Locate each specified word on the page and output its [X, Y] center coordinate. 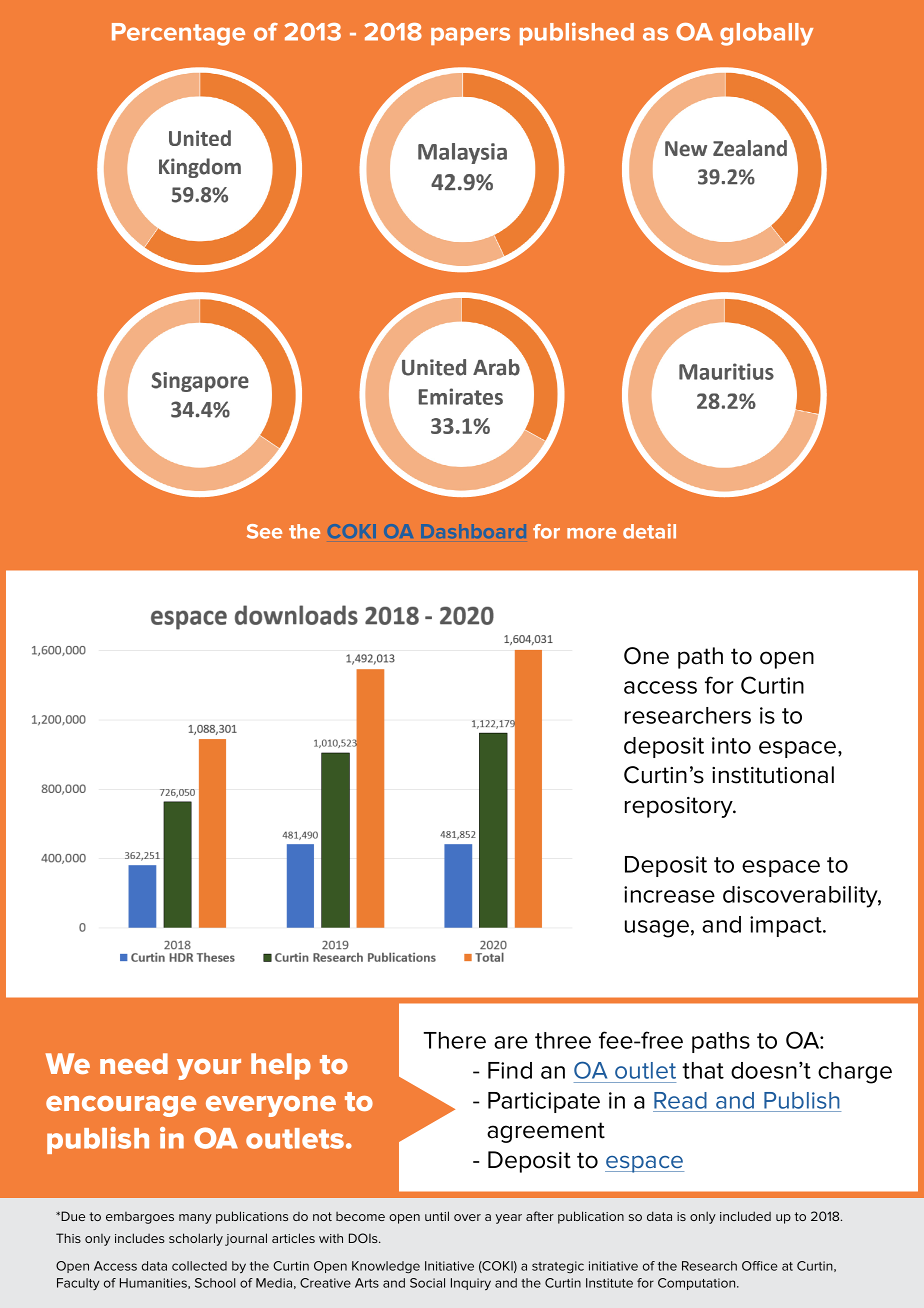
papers [470, 36]
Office [760, 1266]
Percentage [178, 34]
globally [766, 34]
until [437, 1216]
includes [140, 1238]
